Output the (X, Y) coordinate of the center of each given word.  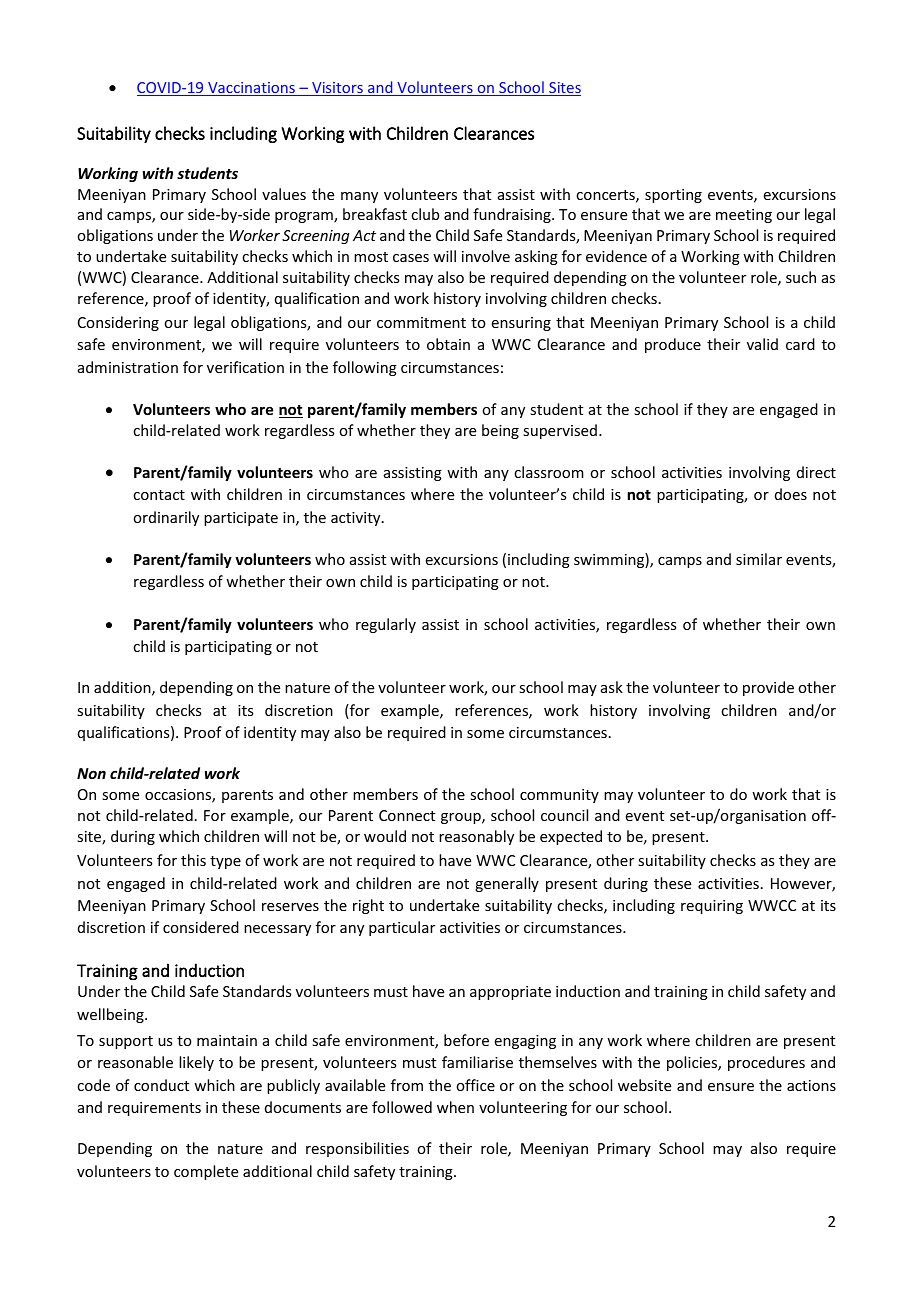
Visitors (337, 89)
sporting (673, 196)
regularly (386, 625)
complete (206, 1172)
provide (768, 688)
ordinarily (166, 518)
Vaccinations (251, 89)
